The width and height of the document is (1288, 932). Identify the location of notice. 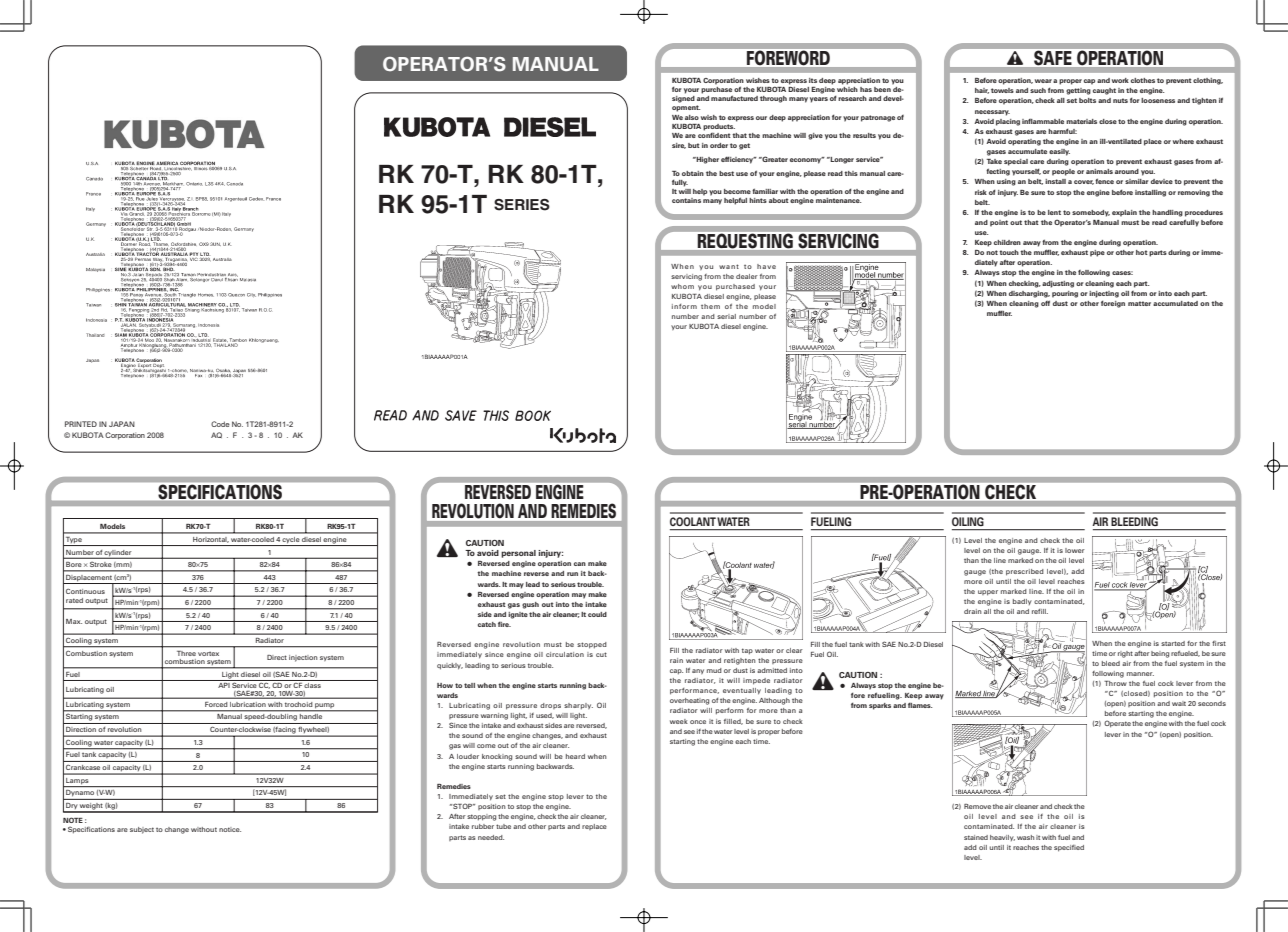
(230, 829).
